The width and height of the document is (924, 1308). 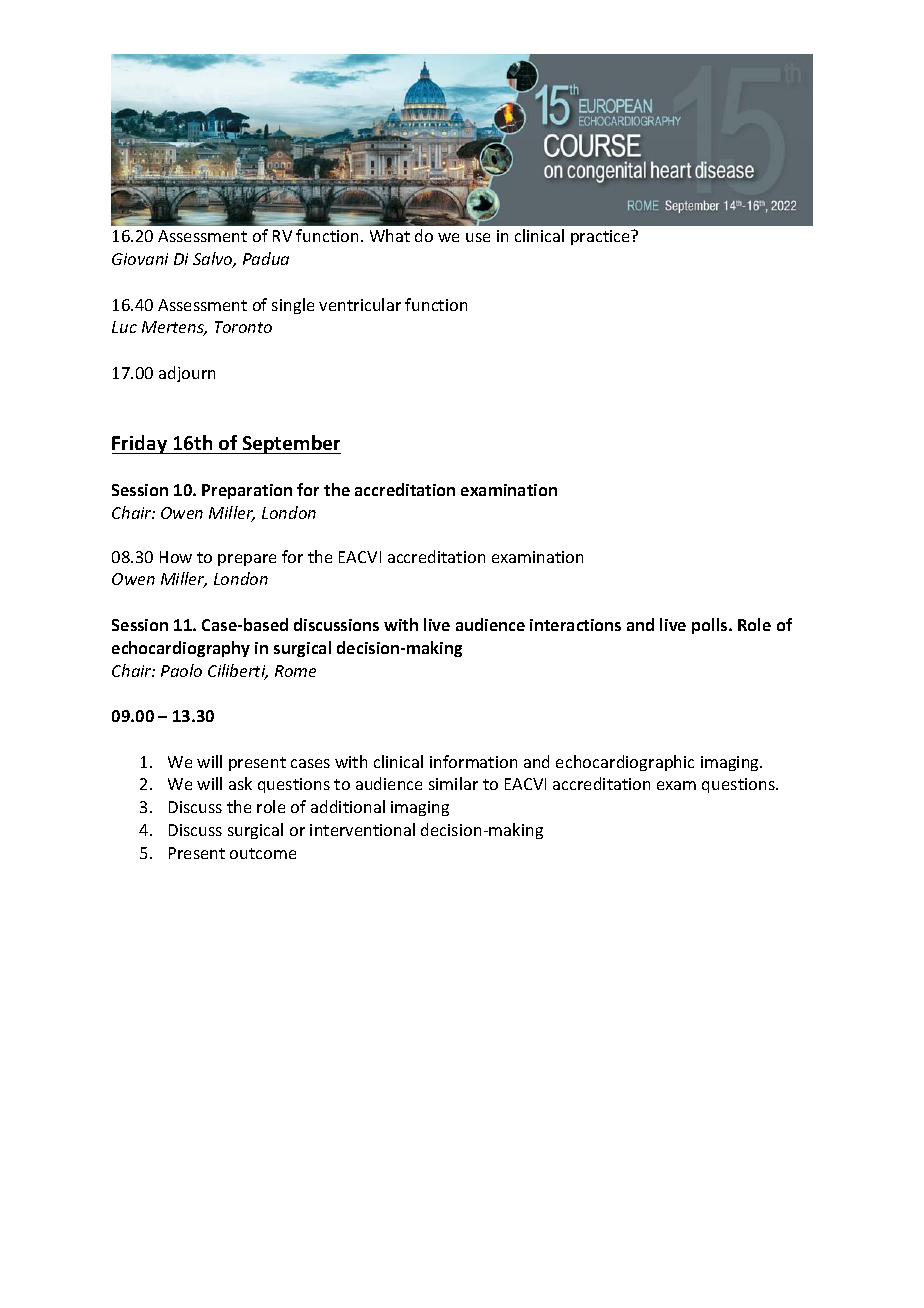 What do you see at coordinates (266, 258) in the document?
I see `Padua` at bounding box center [266, 258].
